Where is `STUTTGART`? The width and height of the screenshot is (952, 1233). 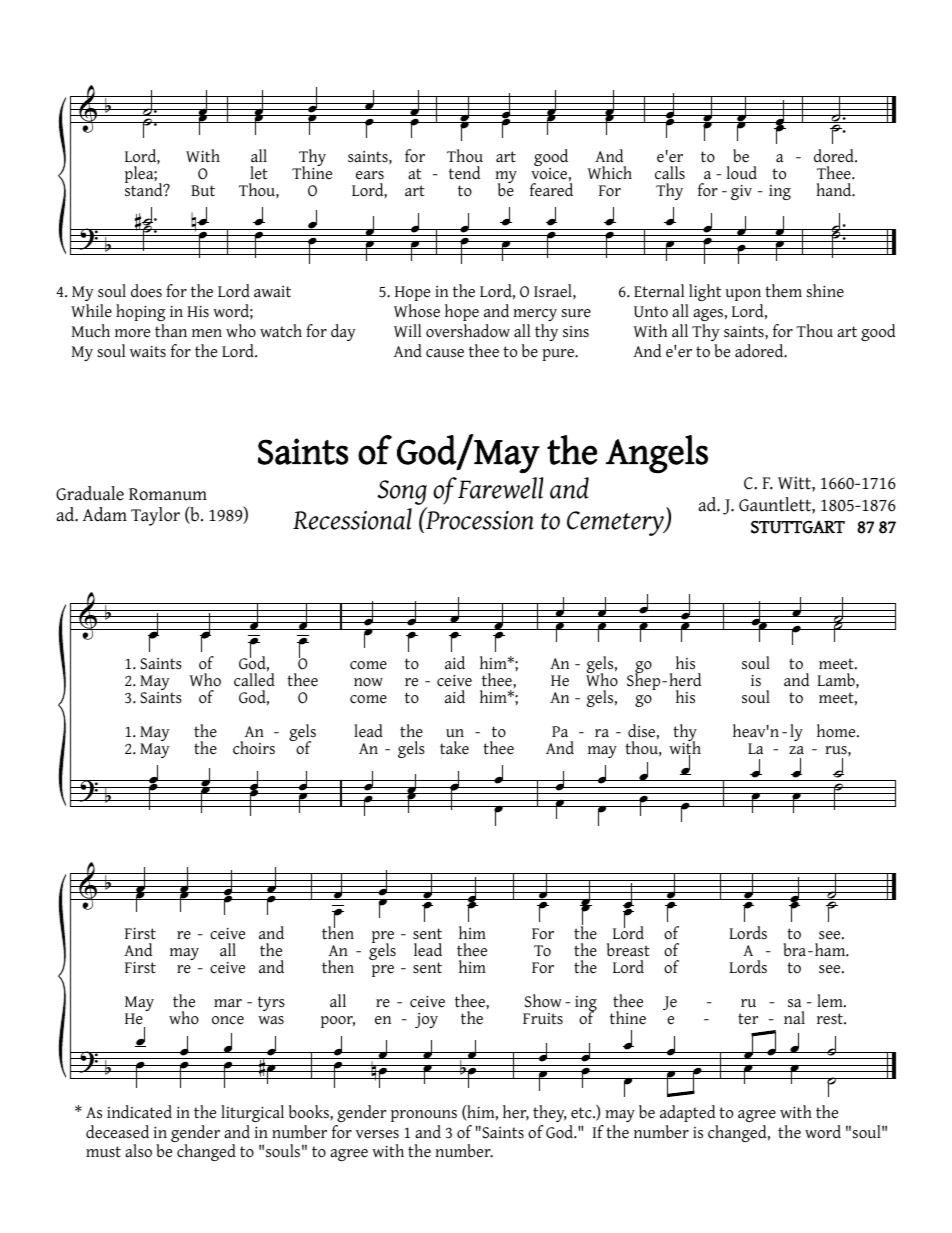
STUTTGART is located at coordinates (798, 527).
